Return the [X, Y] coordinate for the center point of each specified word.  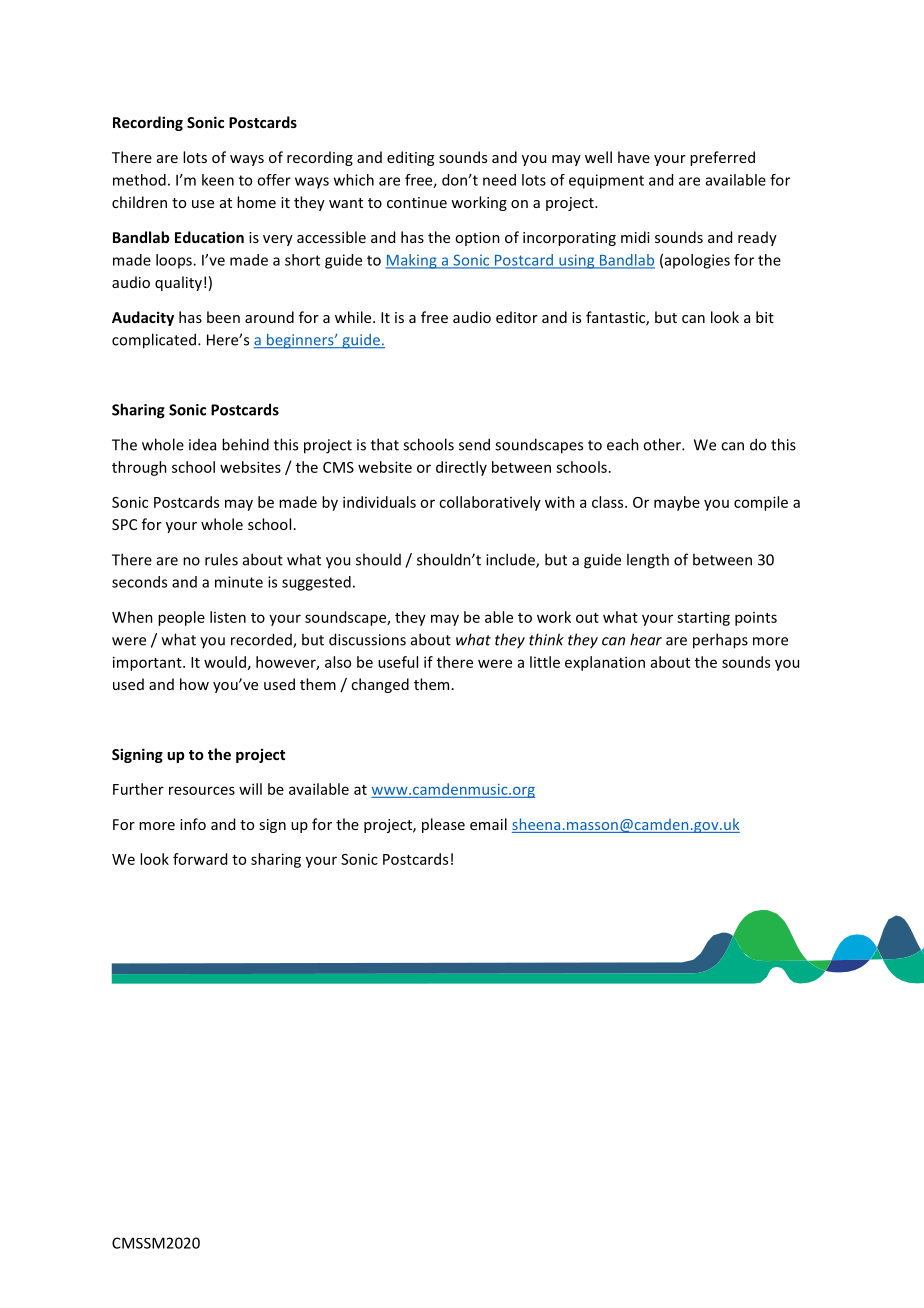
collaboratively [490, 503]
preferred [722, 158]
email [488, 824]
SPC [124, 524]
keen [218, 180]
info [193, 824]
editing [410, 158]
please [443, 825]
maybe [677, 503]
